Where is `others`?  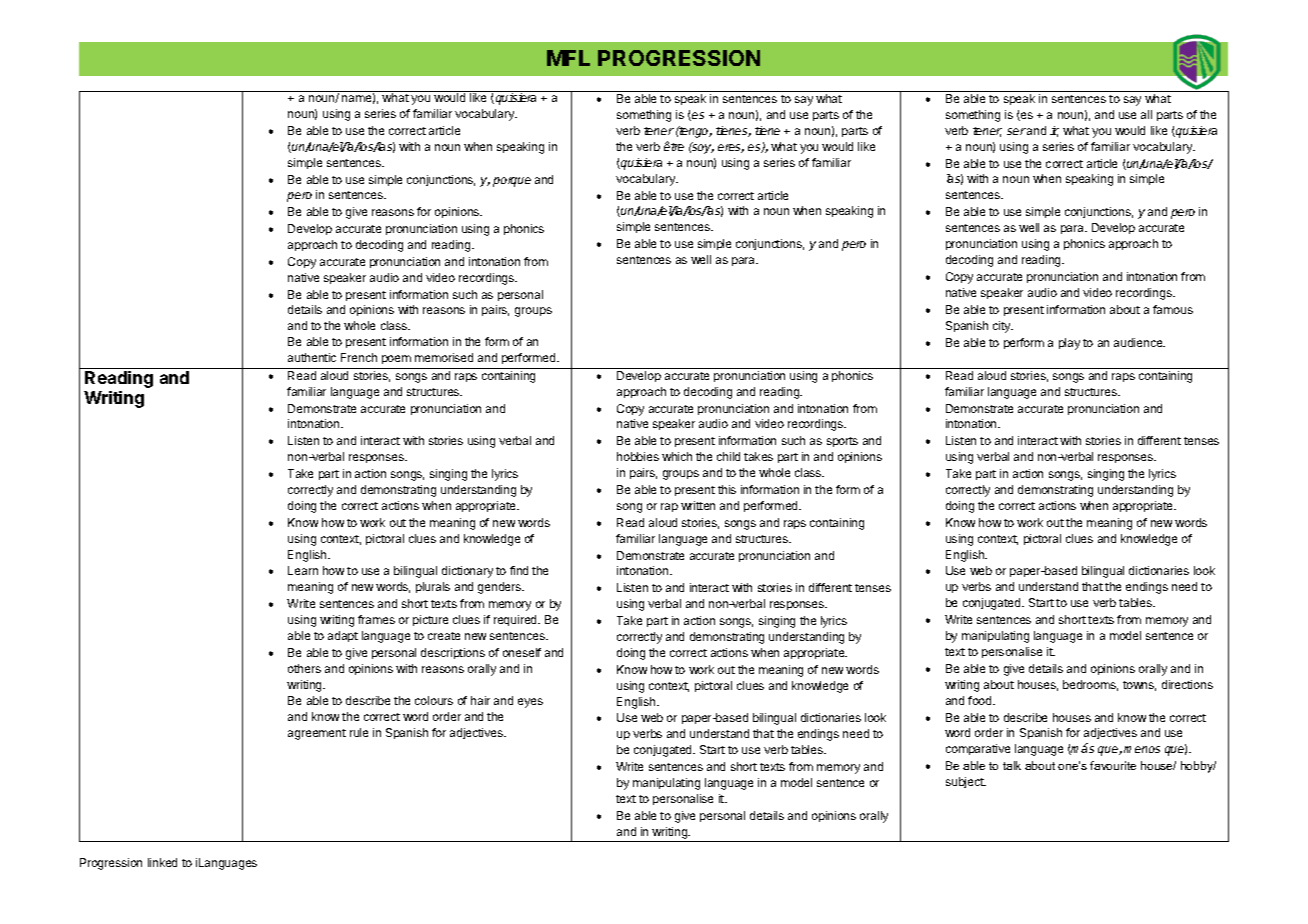 others is located at coordinates (304, 668).
